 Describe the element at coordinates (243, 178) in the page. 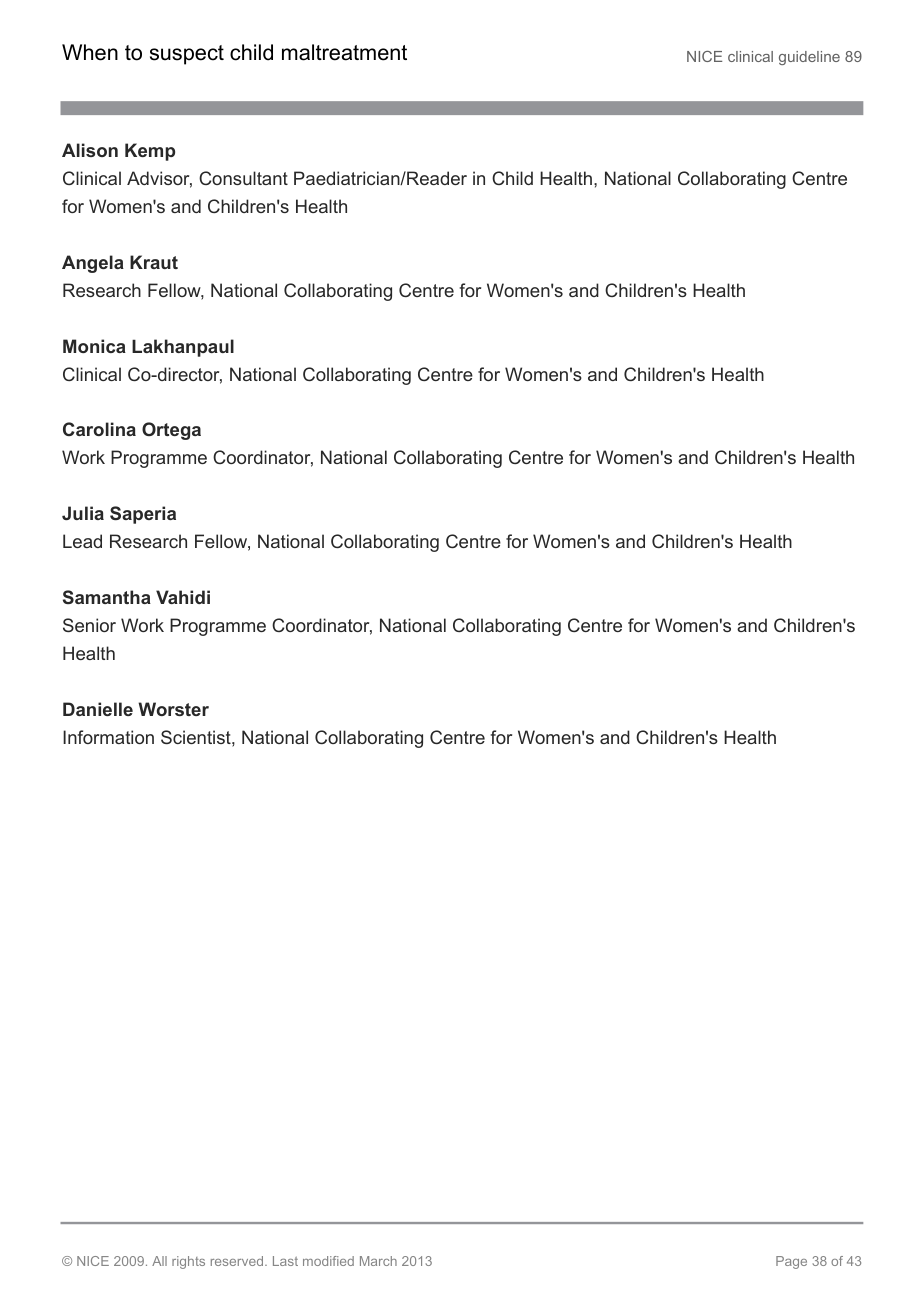

I see `Consultant` at that location.
